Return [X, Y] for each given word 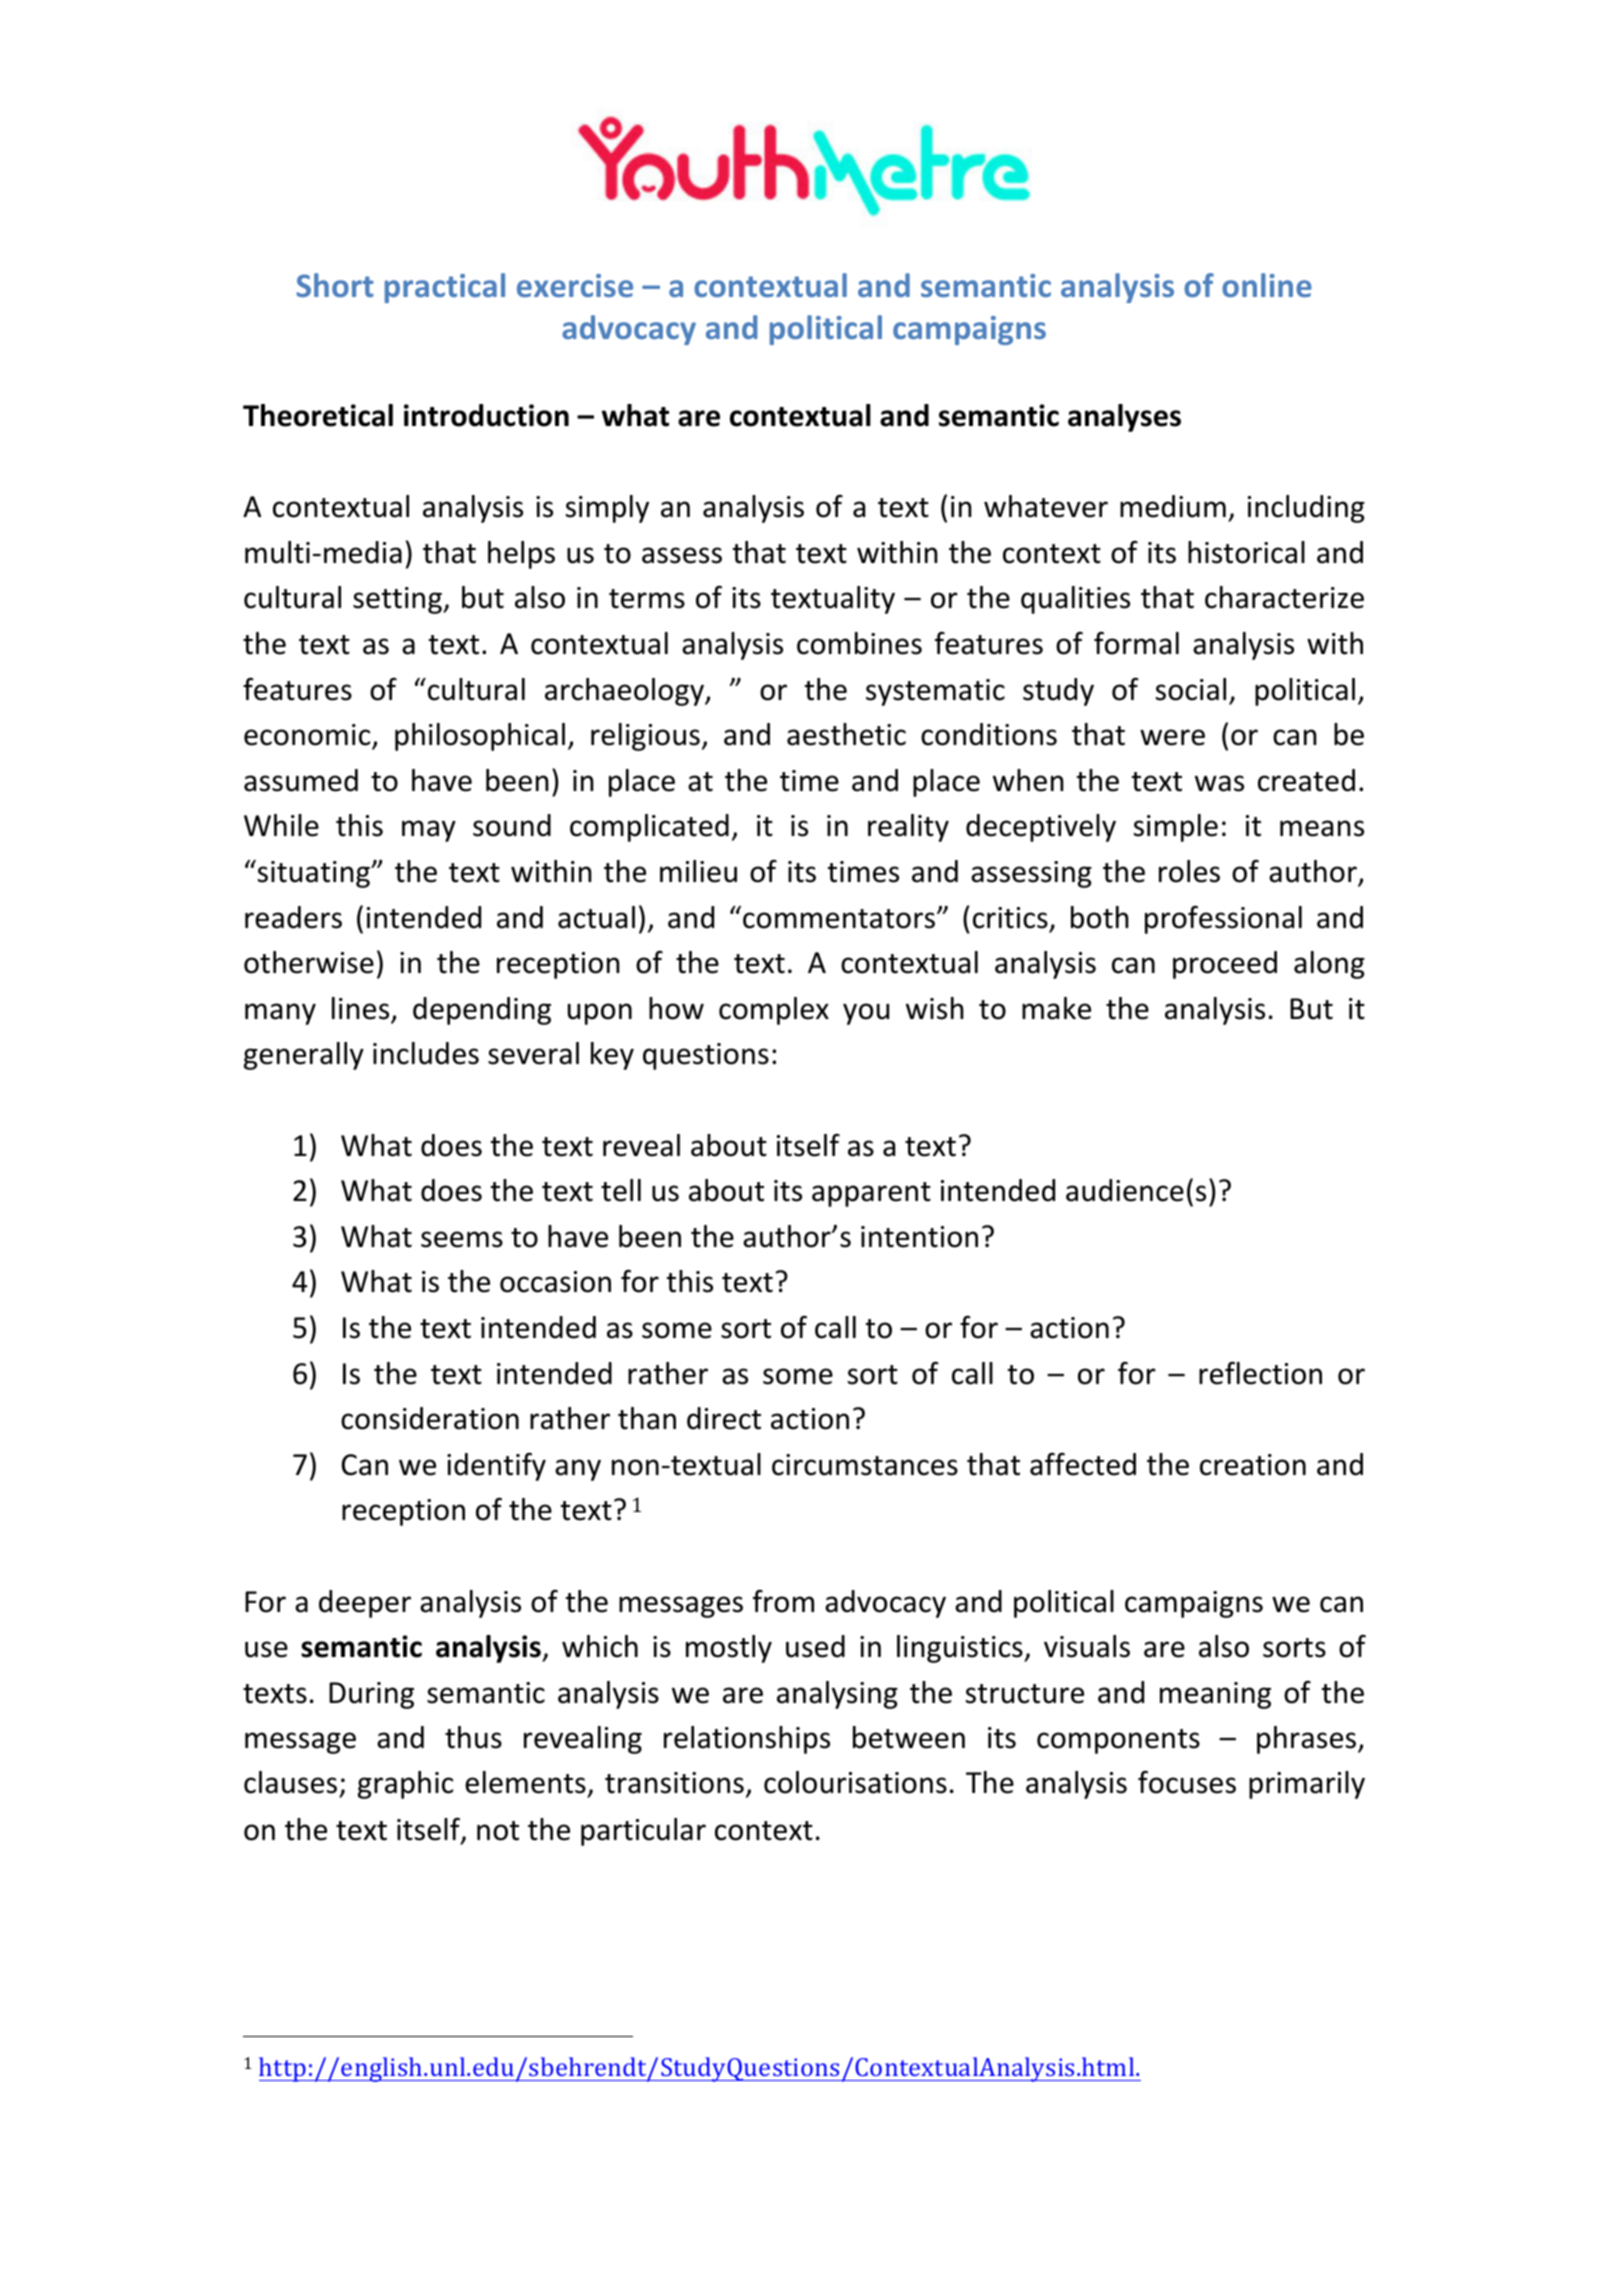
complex [774, 1011]
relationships [747, 1740]
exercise [575, 285]
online [1267, 285]
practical [445, 288]
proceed [1225, 965]
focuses [1187, 1782]
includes [426, 1053]
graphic [405, 1785]
